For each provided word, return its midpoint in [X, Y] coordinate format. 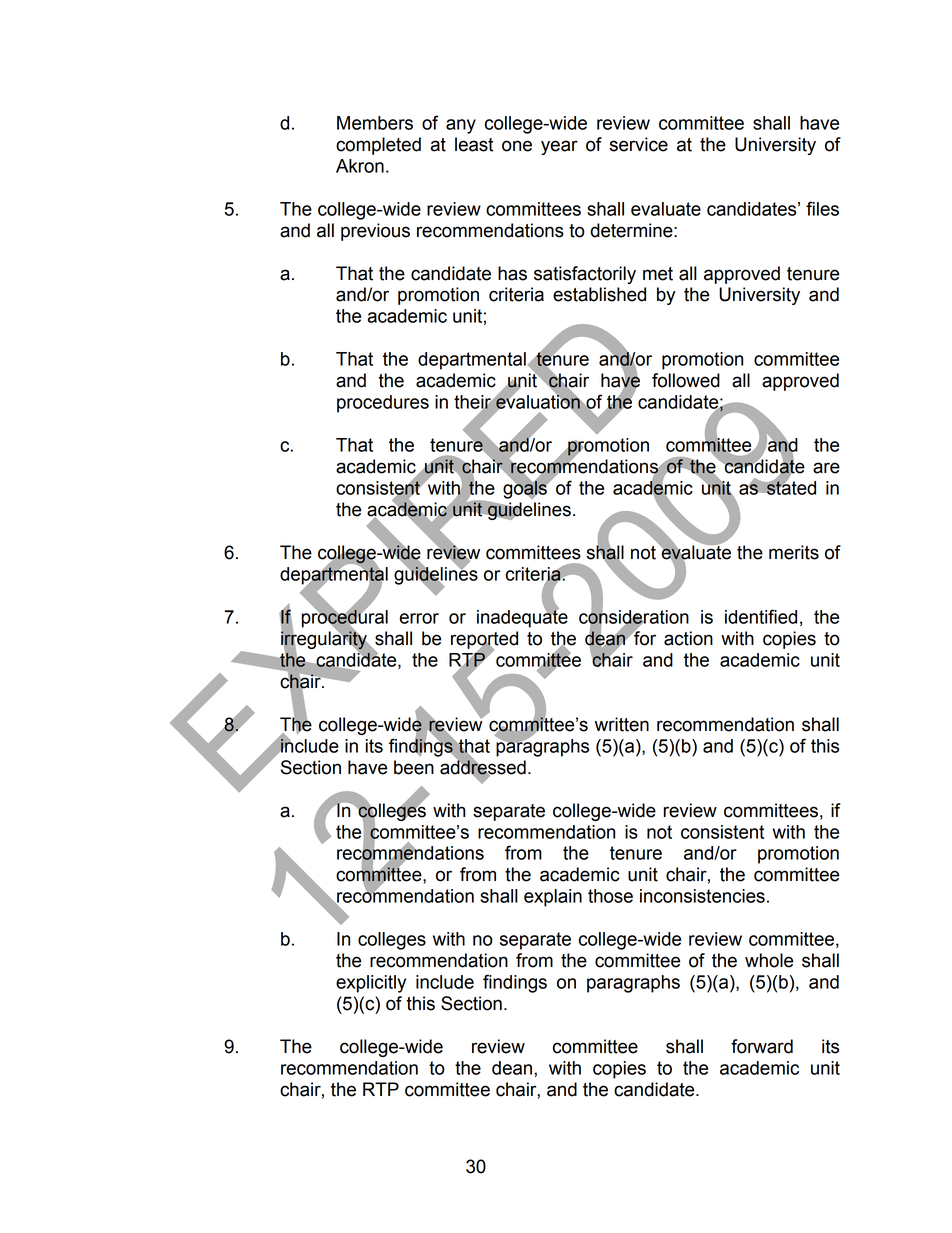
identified [761, 616]
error [419, 618]
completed [378, 146]
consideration [634, 617]
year [559, 147]
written [622, 724]
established [599, 294]
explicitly [371, 984]
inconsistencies [702, 896]
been [414, 767]
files [822, 208]
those [610, 896]
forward [762, 1046]
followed [686, 380]
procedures [383, 404]
